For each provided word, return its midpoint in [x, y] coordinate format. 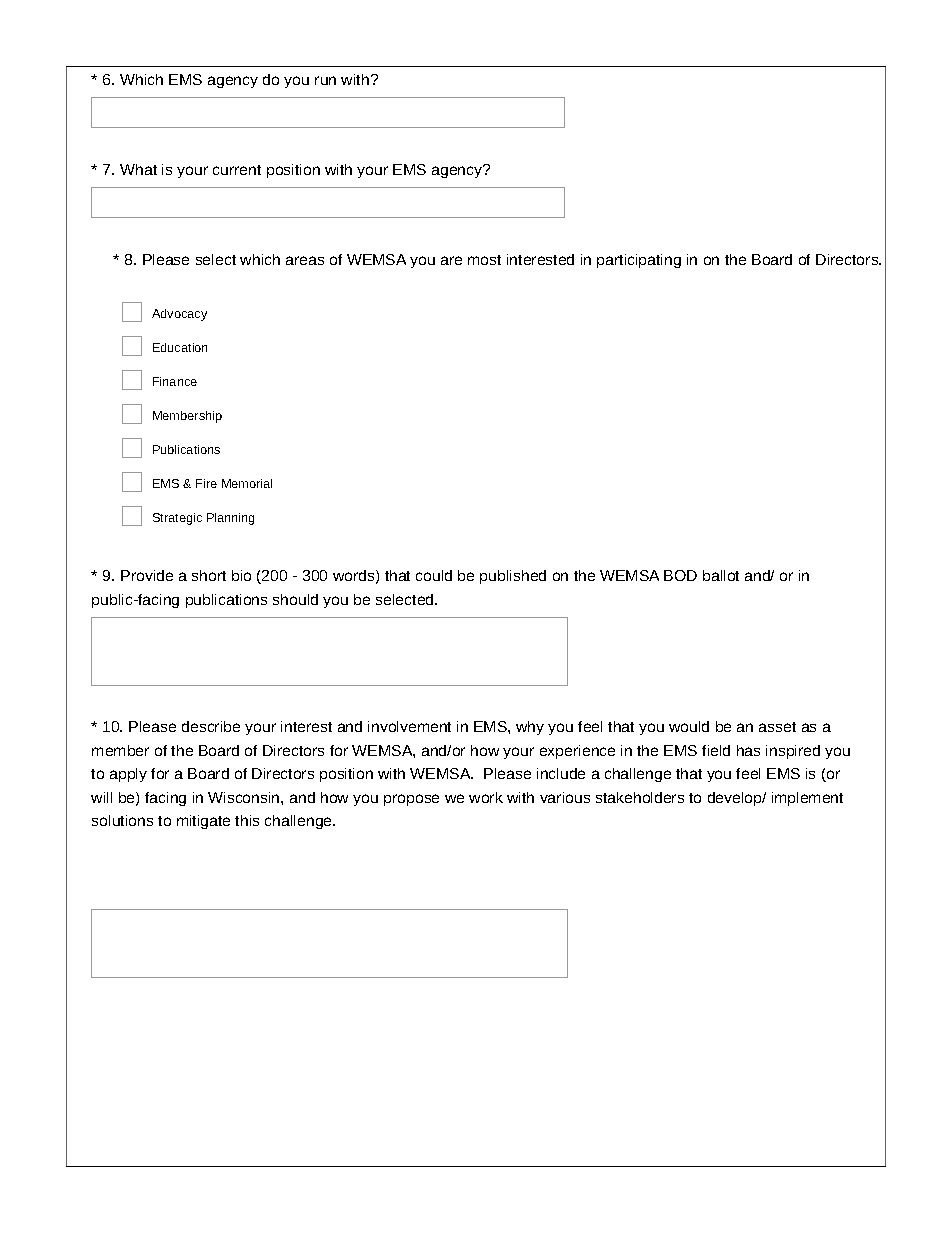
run [325, 80]
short [209, 575]
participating [639, 261]
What [138, 169]
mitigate [203, 822]
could [434, 575]
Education [180, 347]
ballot [721, 575]
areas [305, 260]
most [484, 260]
